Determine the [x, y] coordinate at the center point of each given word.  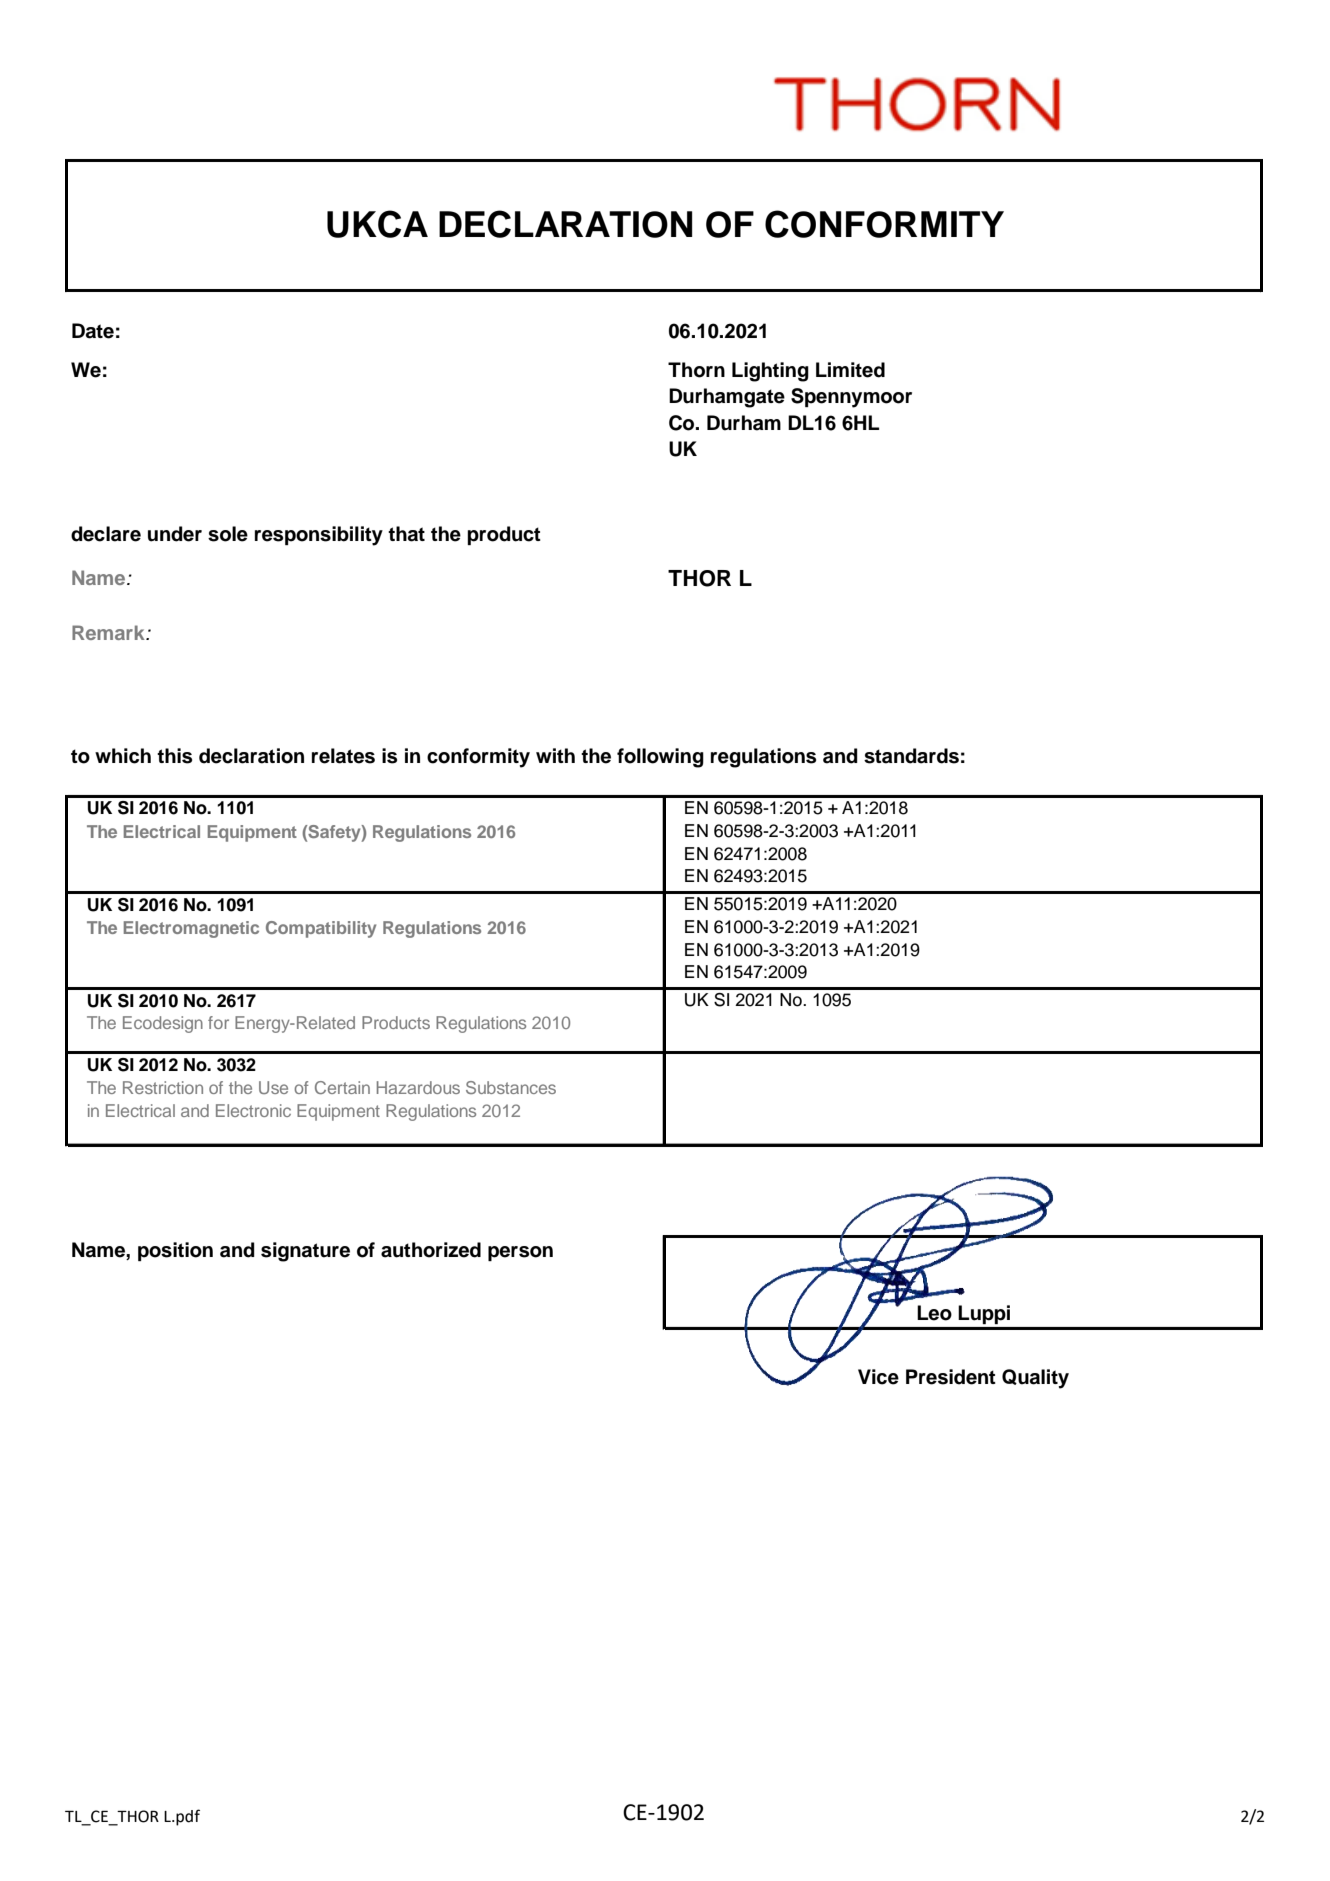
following [660, 758]
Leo [934, 1313]
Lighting [770, 372]
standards [911, 756]
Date [93, 331]
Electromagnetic [191, 929]
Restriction [163, 1087]
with [555, 755]
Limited [850, 370]
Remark [109, 632]
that [406, 534]
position [175, 1251]
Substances [511, 1087]
